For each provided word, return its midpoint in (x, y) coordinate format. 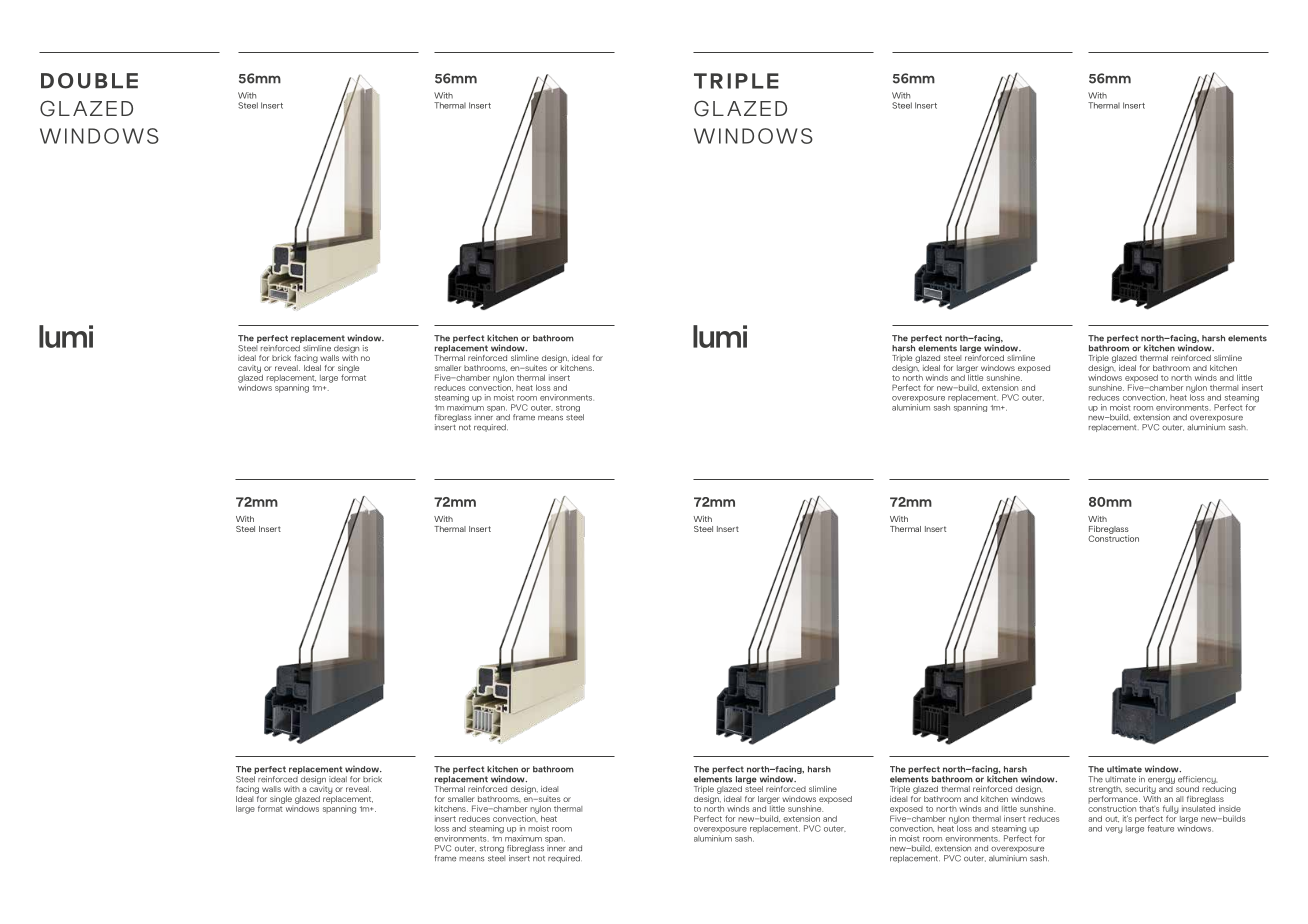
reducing (1219, 788)
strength (1105, 790)
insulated (1198, 807)
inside (1230, 808)
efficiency (1198, 780)
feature (1160, 828)
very (1114, 830)
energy (1161, 781)
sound (1187, 789)
